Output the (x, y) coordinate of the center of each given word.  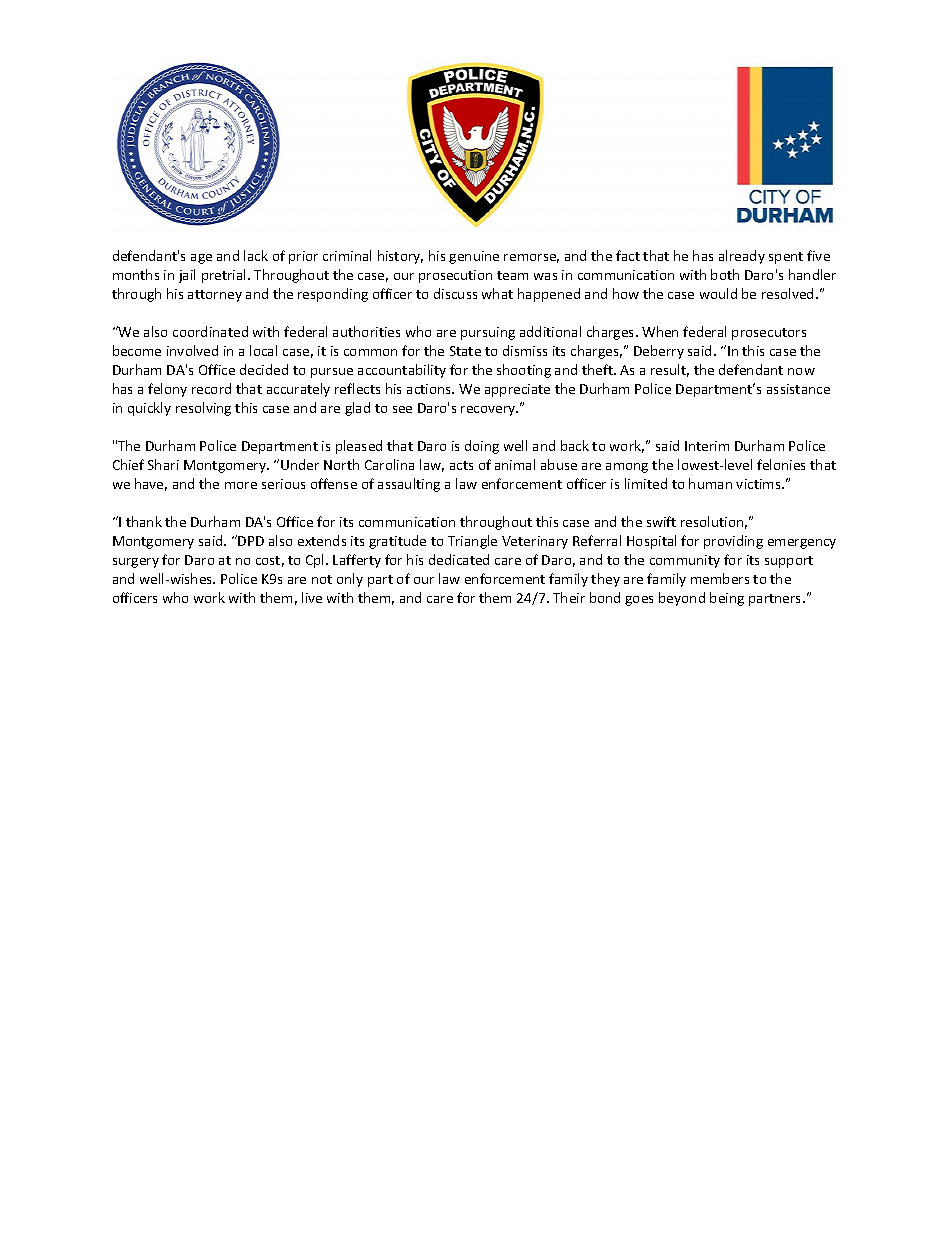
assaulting (409, 485)
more (241, 485)
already (742, 257)
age (201, 259)
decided (264, 369)
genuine (474, 257)
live (312, 597)
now (801, 371)
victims (759, 484)
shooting (524, 371)
